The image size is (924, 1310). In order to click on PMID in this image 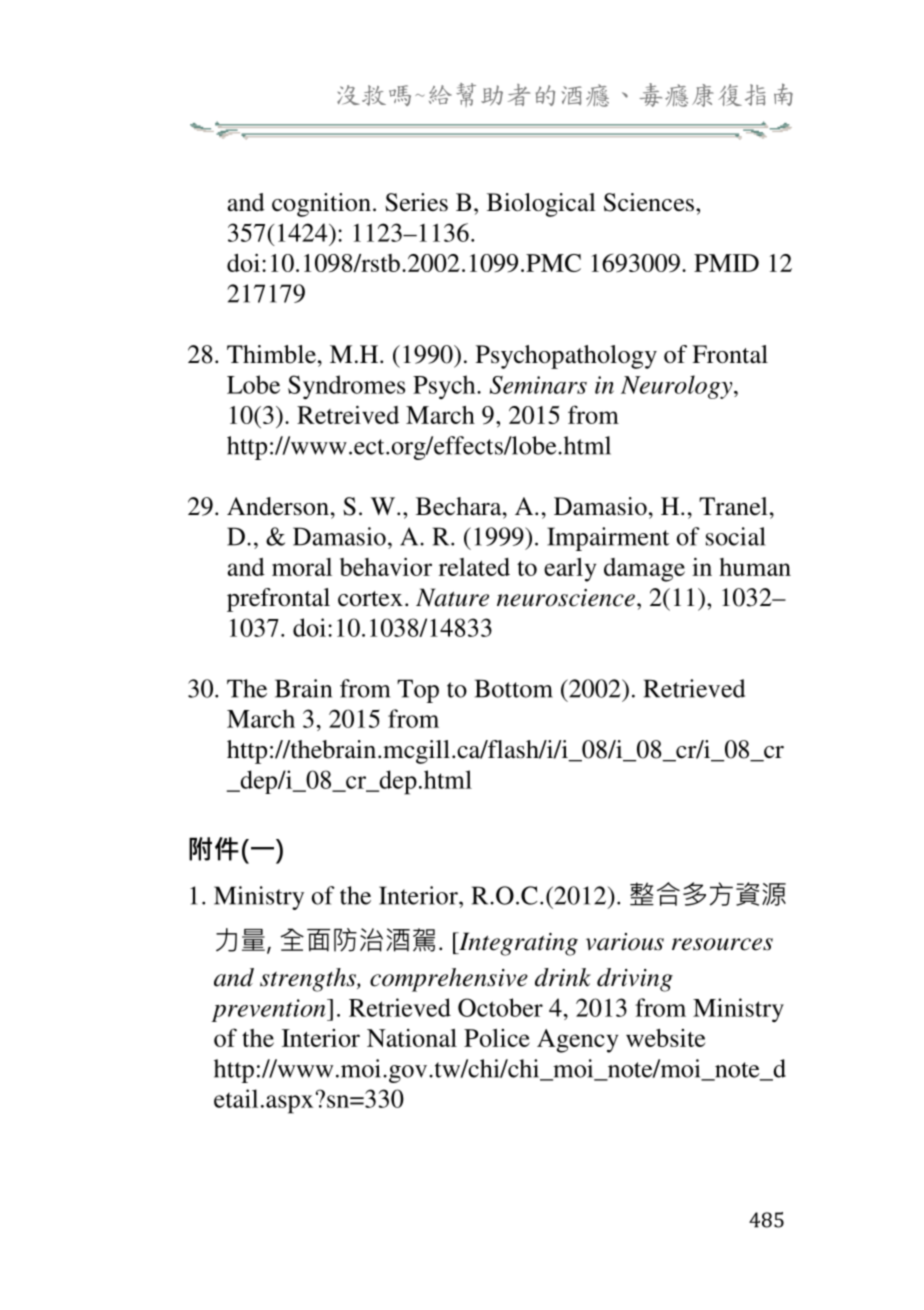, I will do `click(726, 263)`.
